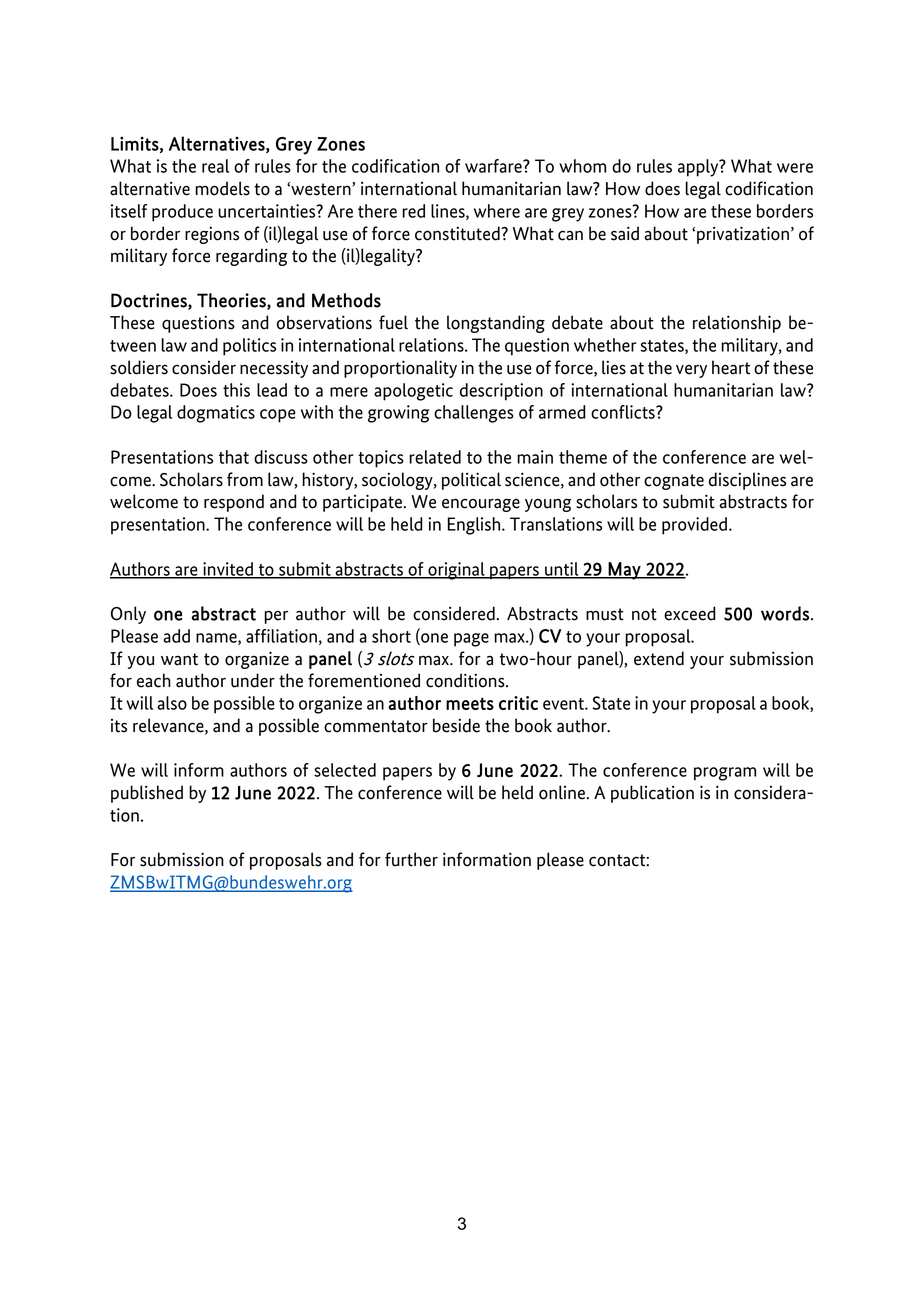  I want to click on provided, so click(694, 526).
